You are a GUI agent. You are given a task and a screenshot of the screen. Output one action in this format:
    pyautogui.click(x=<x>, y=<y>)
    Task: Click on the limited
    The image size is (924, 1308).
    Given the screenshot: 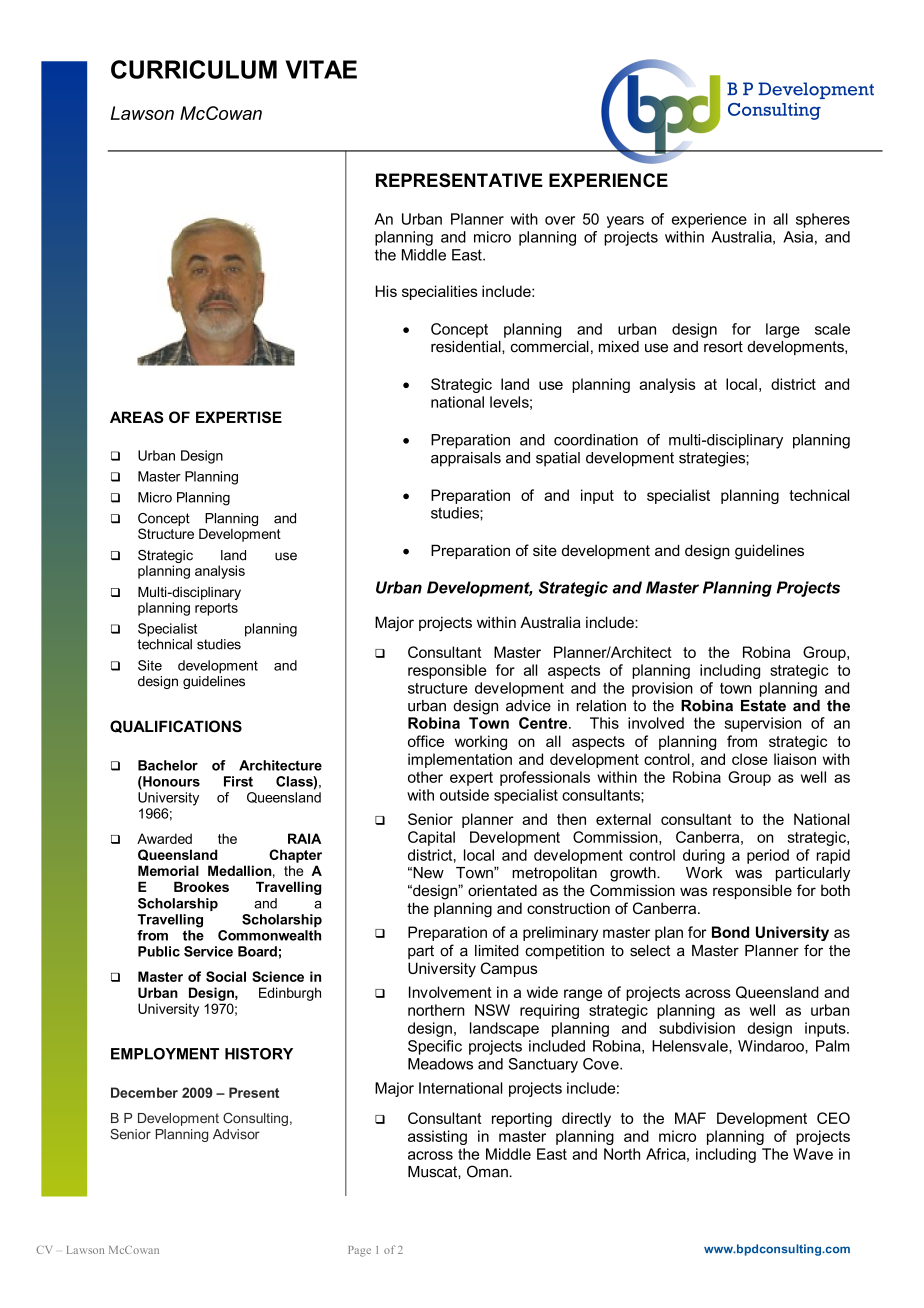 What is the action you would take?
    pyautogui.click(x=497, y=951)
